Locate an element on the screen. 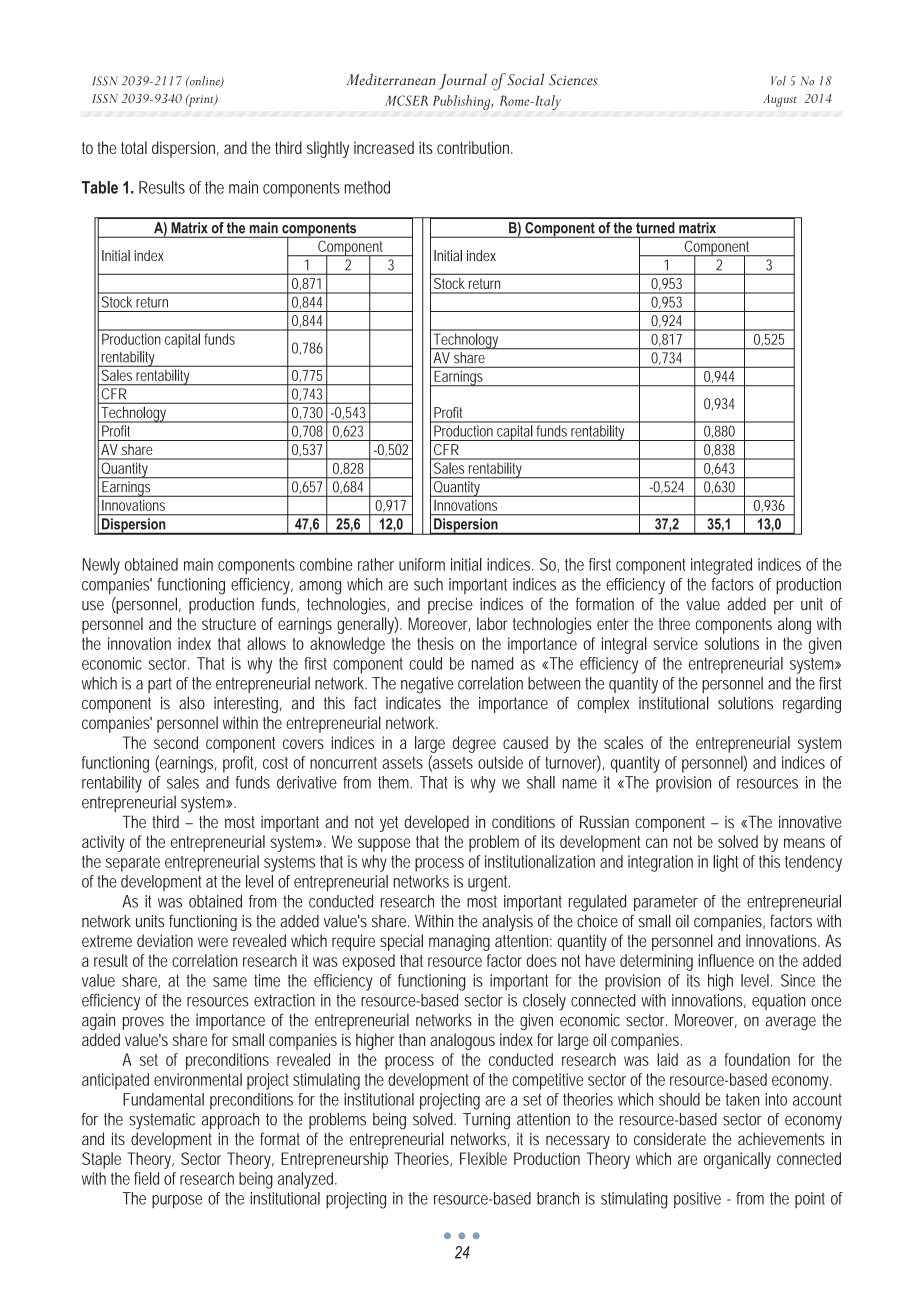 Image resolution: width=924 pixels, height=1314 pixels. separate is located at coordinates (133, 864).
